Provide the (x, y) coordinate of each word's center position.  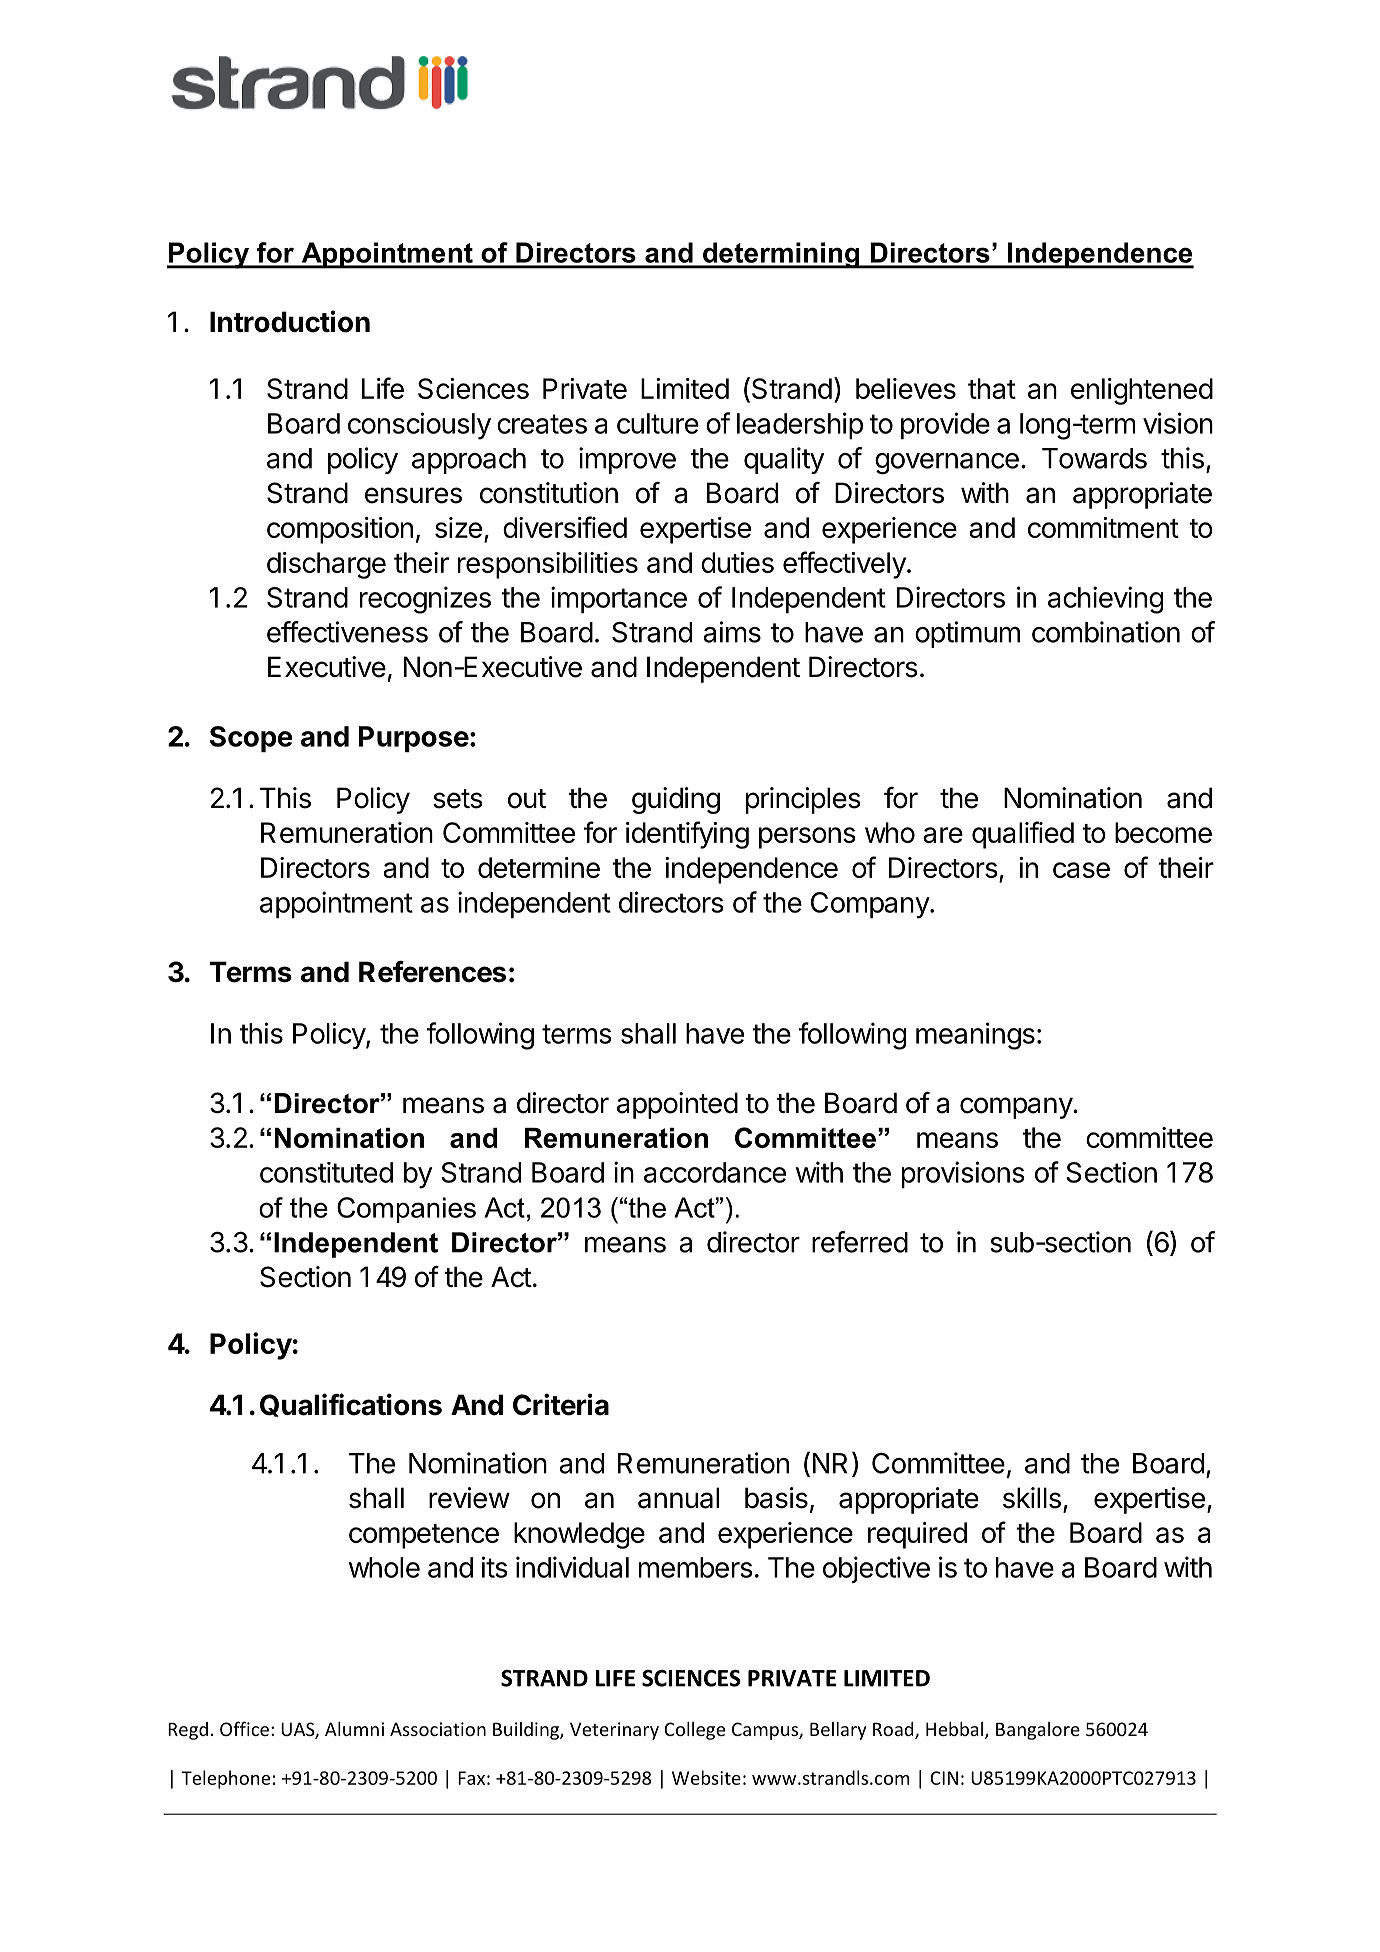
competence (424, 1536)
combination (1106, 632)
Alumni (354, 1729)
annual (678, 1498)
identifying (687, 835)
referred (860, 1242)
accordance (715, 1172)
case (1081, 870)
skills (1032, 1498)
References (432, 972)
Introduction (290, 321)
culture (658, 423)
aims (732, 632)
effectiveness (347, 632)
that (992, 388)
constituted (326, 1172)
